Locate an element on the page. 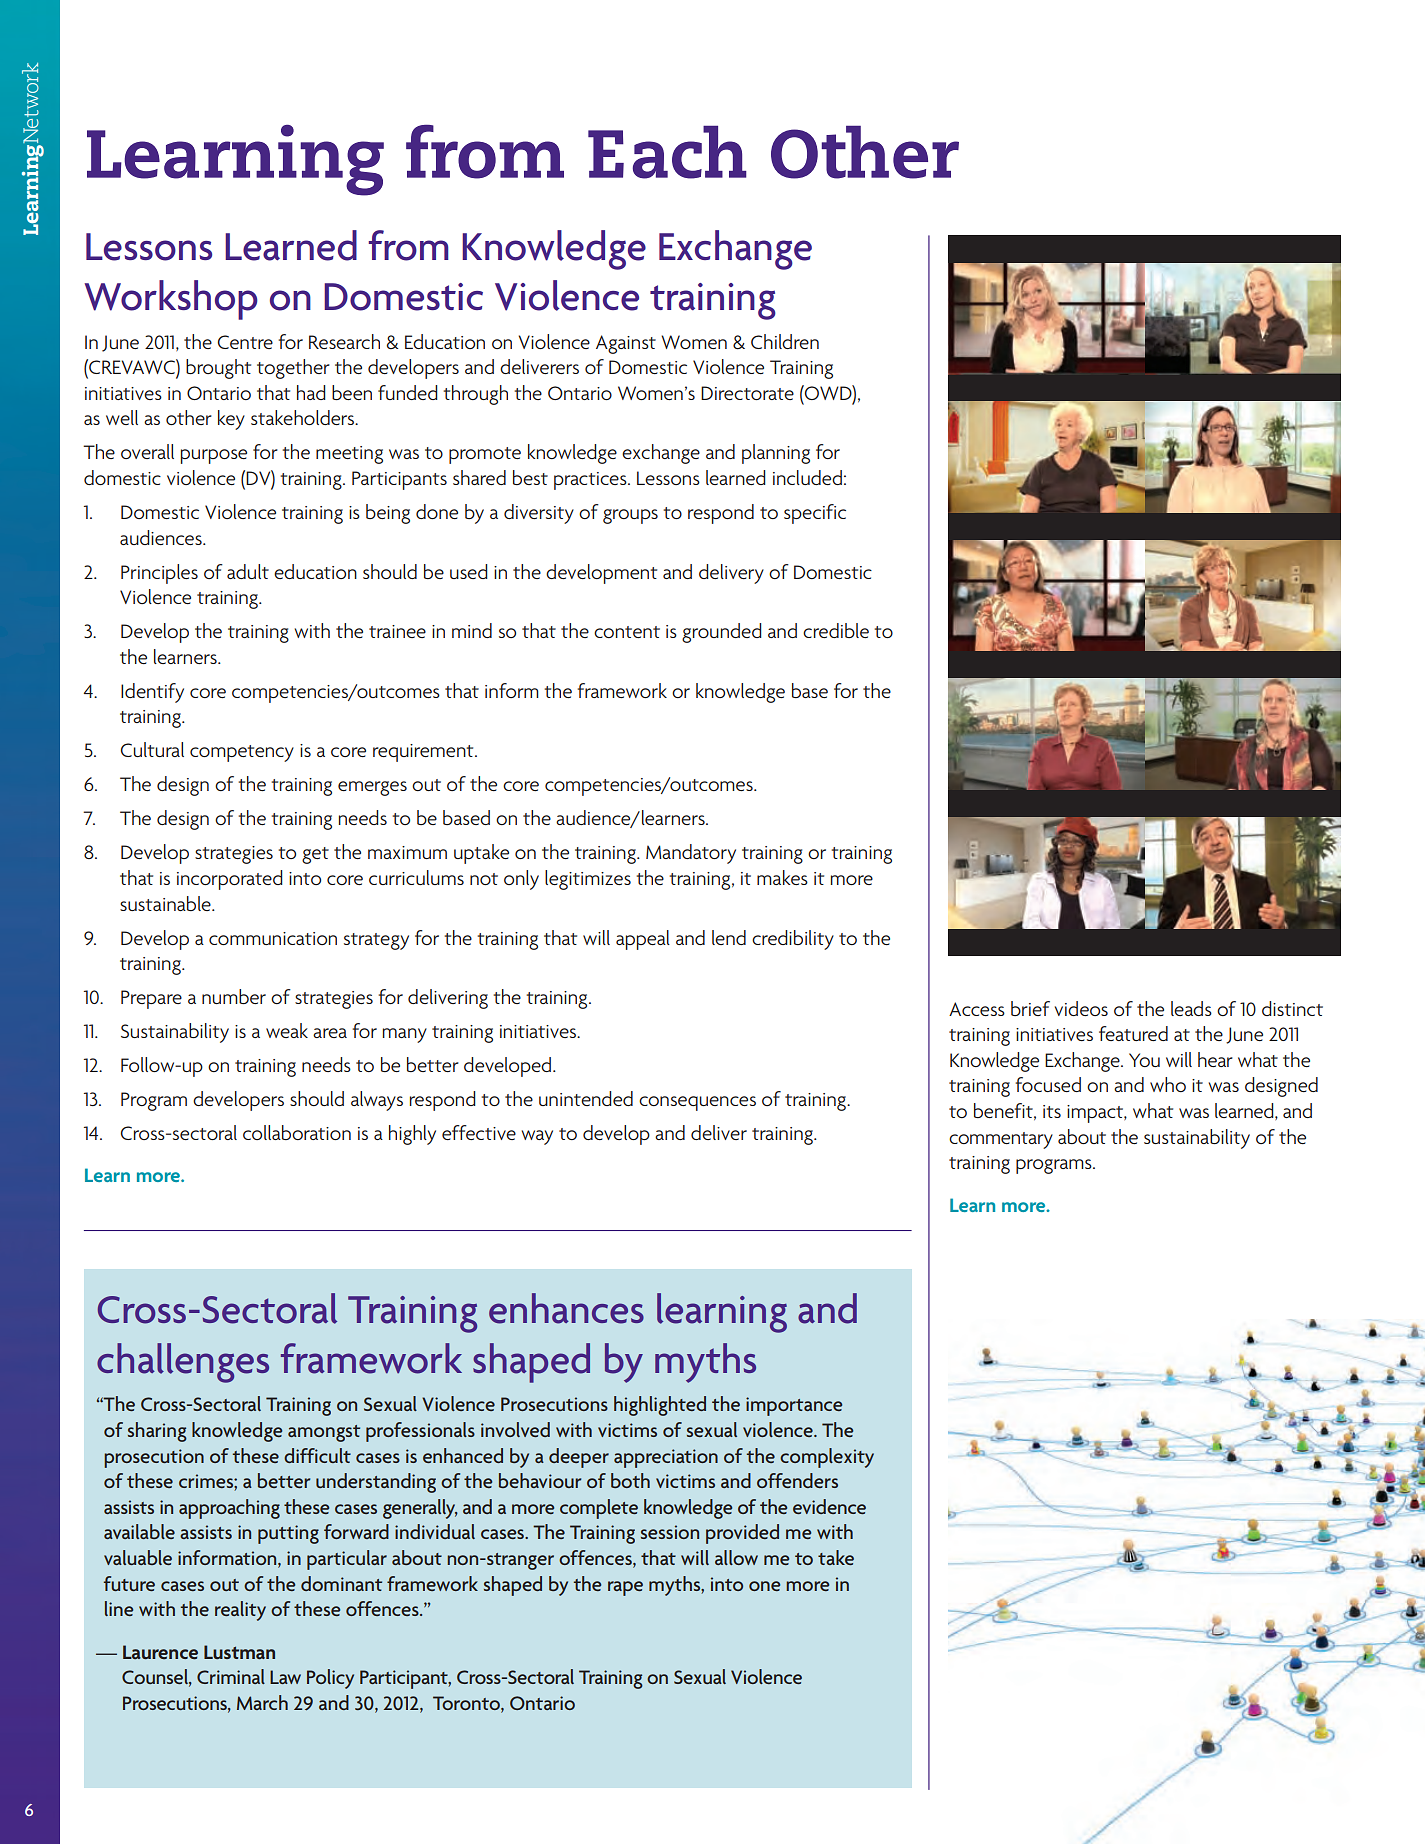 This image has width=1425, height=1844. credible is located at coordinates (836, 630).
